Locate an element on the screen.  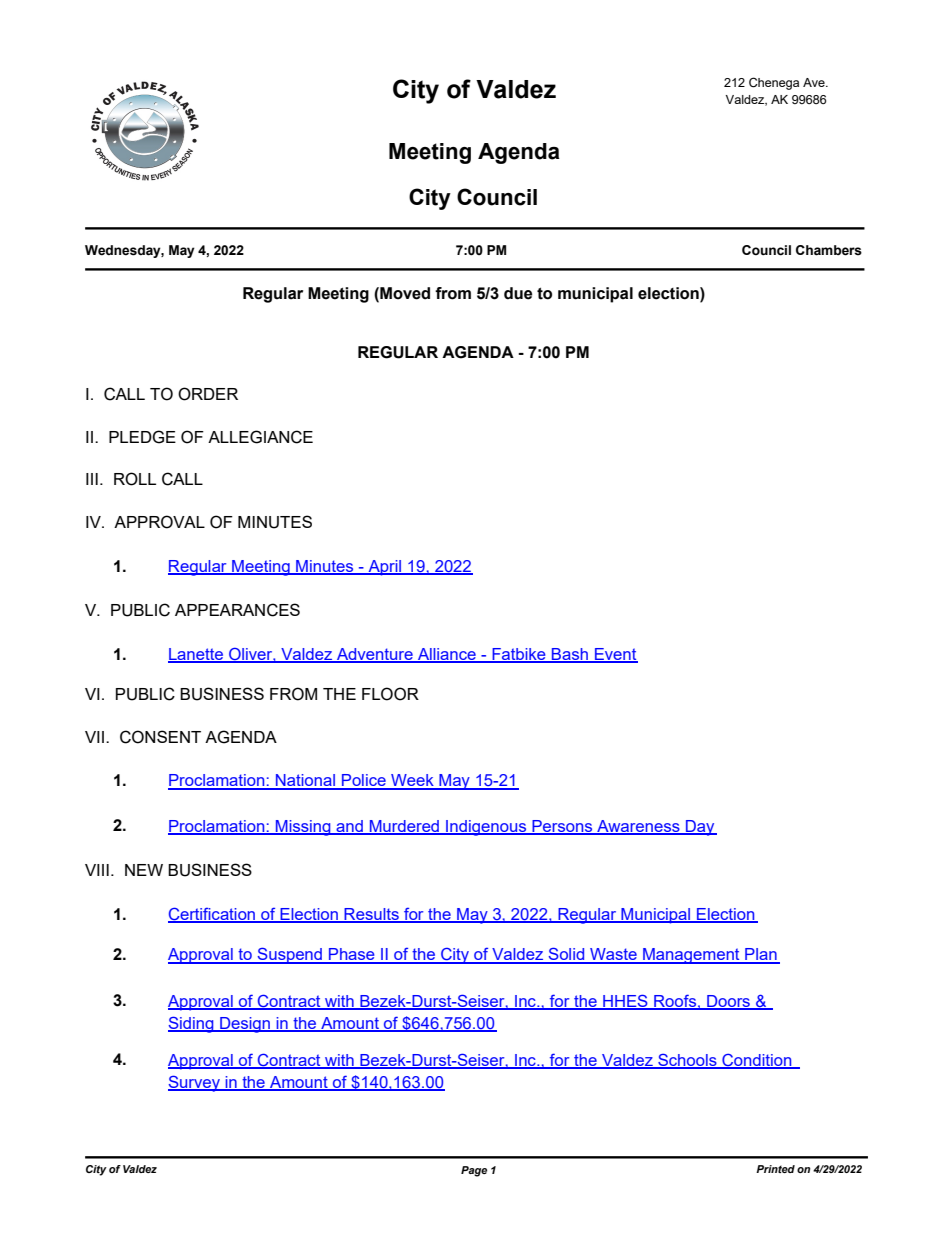
Event is located at coordinates (615, 655).
